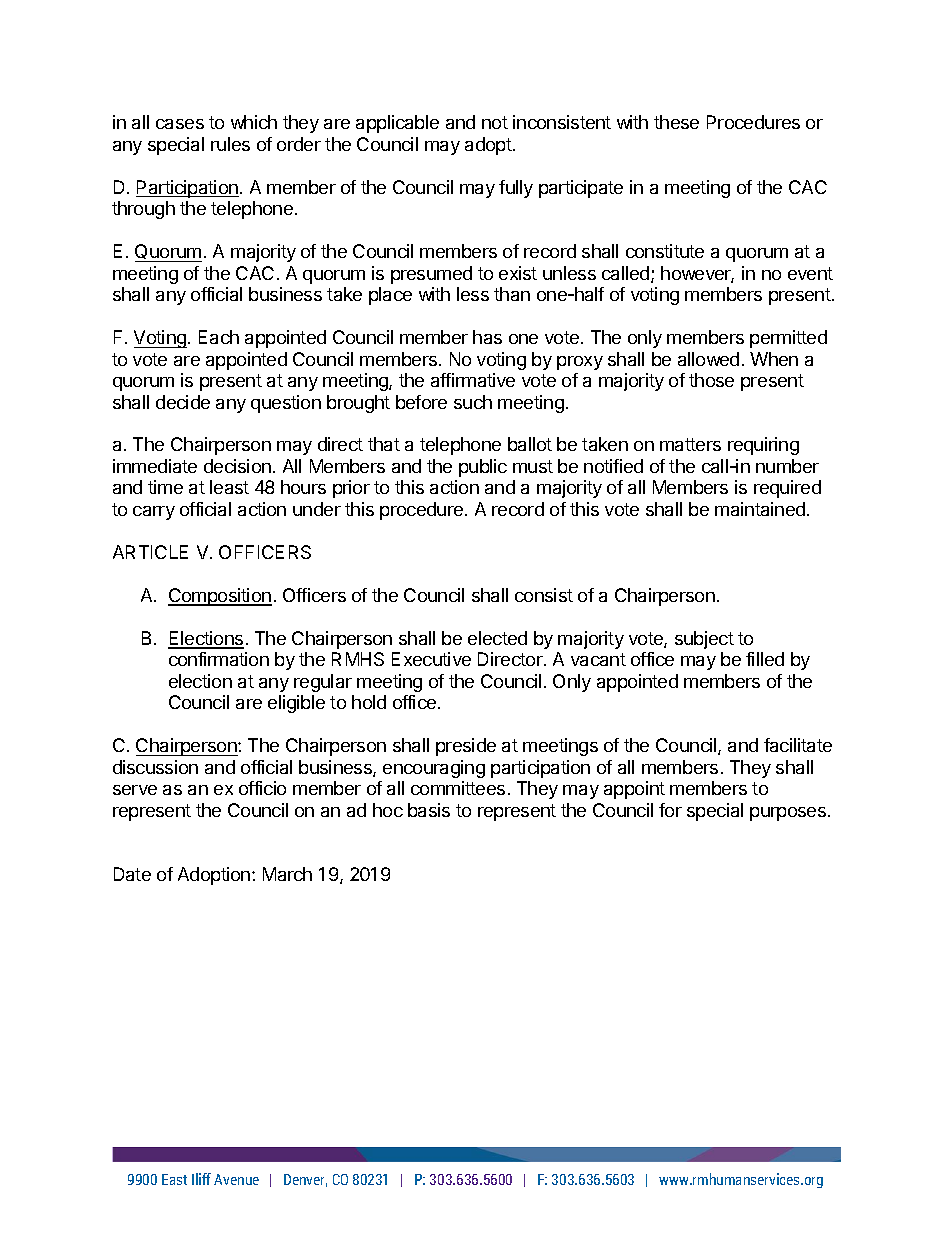  What do you see at coordinates (135, 790) in the page?
I see `serve` at bounding box center [135, 790].
